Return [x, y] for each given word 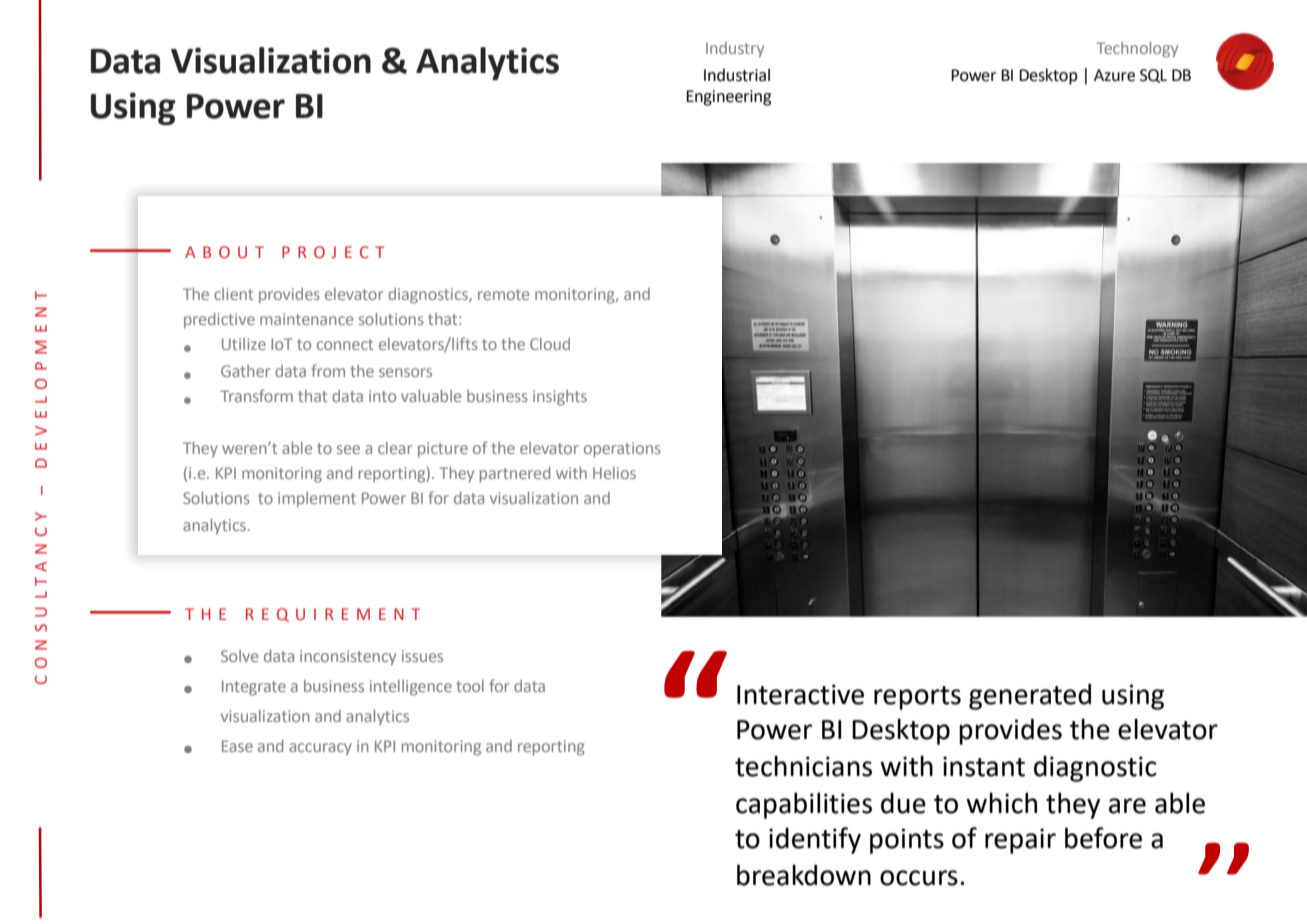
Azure [1114, 75]
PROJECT [333, 252]
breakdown [804, 875]
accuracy [320, 749]
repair [1020, 841]
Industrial [737, 75]
